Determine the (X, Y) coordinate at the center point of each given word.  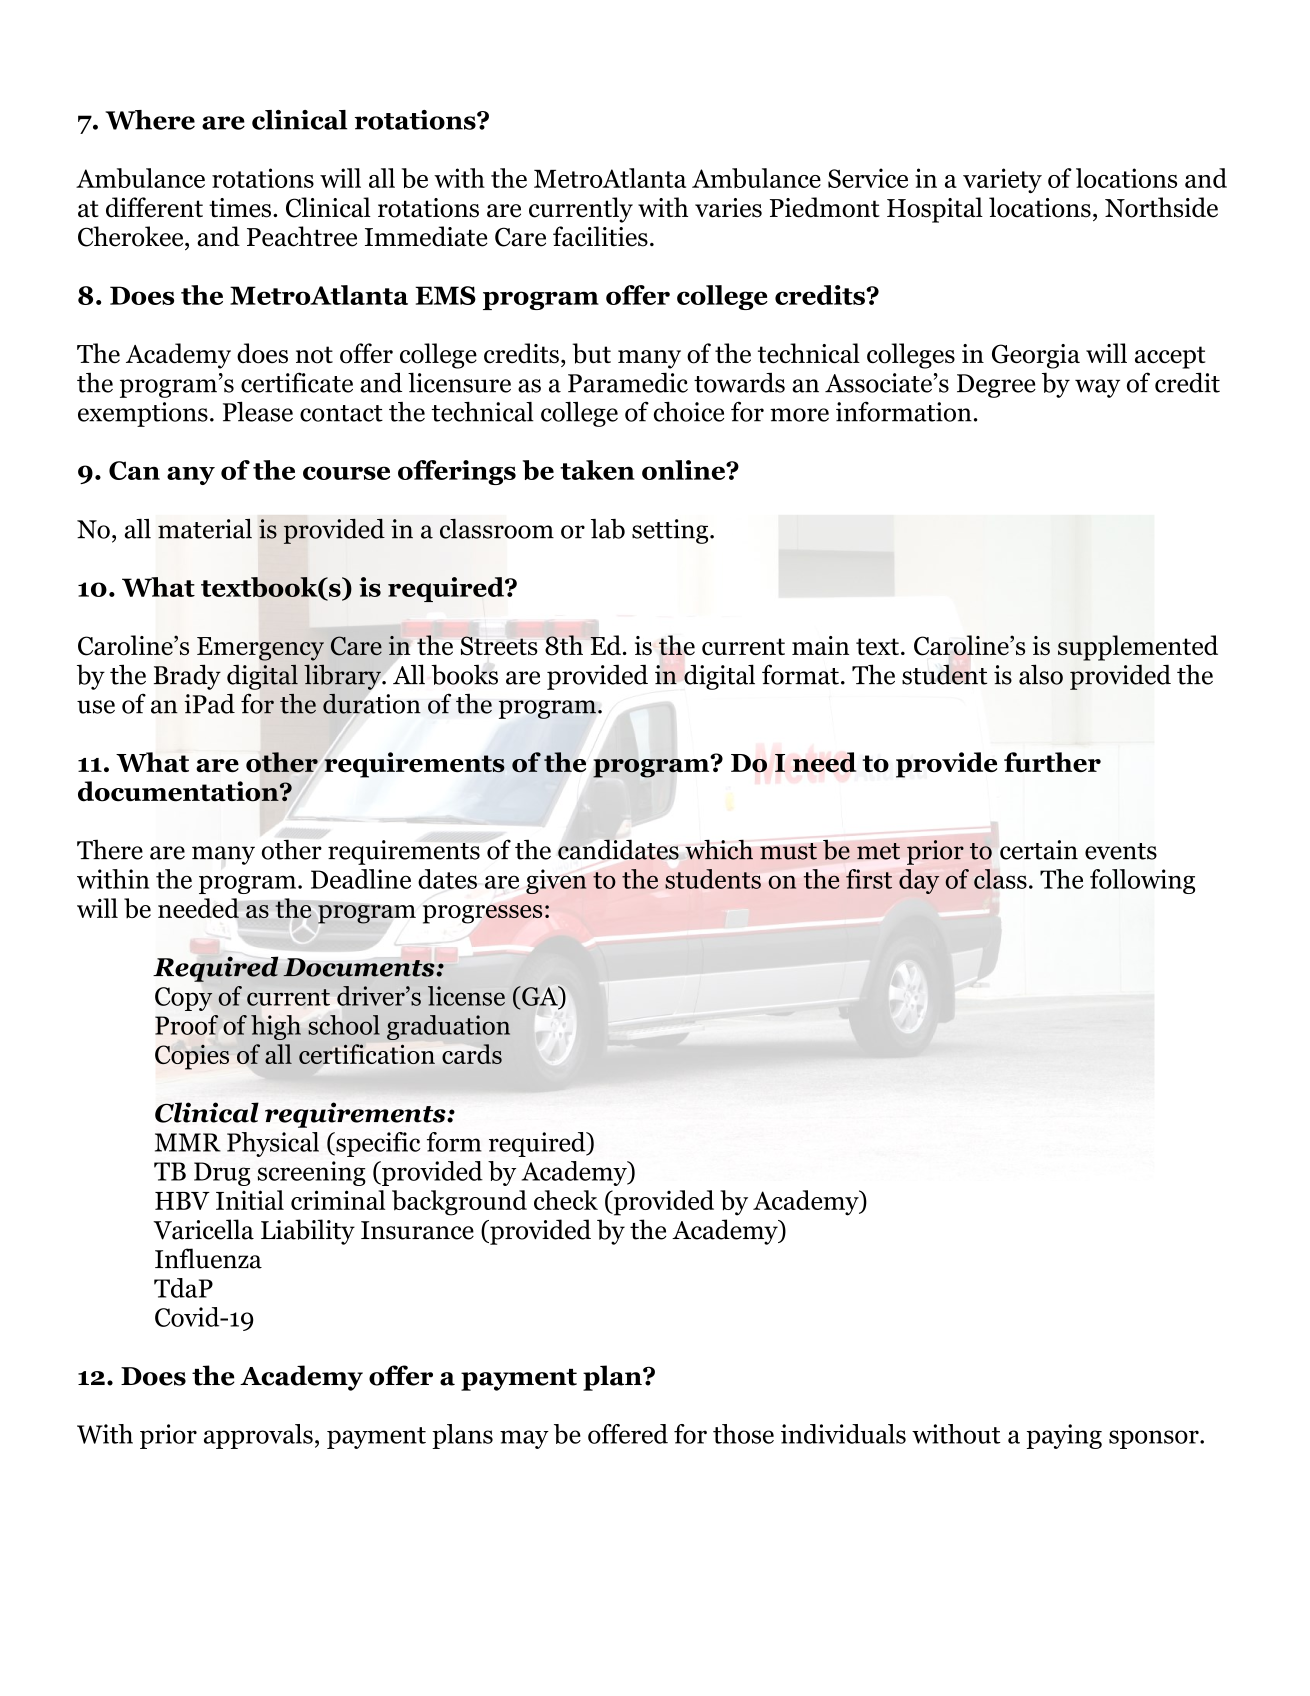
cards (472, 1054)
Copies (192, 1057)
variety (1002, 180)
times (240, 208)
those (743, 1434)
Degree (996, 386)
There (110, 849)
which (719, 850)
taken (597, 470)
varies (728, 208)
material (205, 528)
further (1052, 762)
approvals (258, 1436)
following (1142, 881)
